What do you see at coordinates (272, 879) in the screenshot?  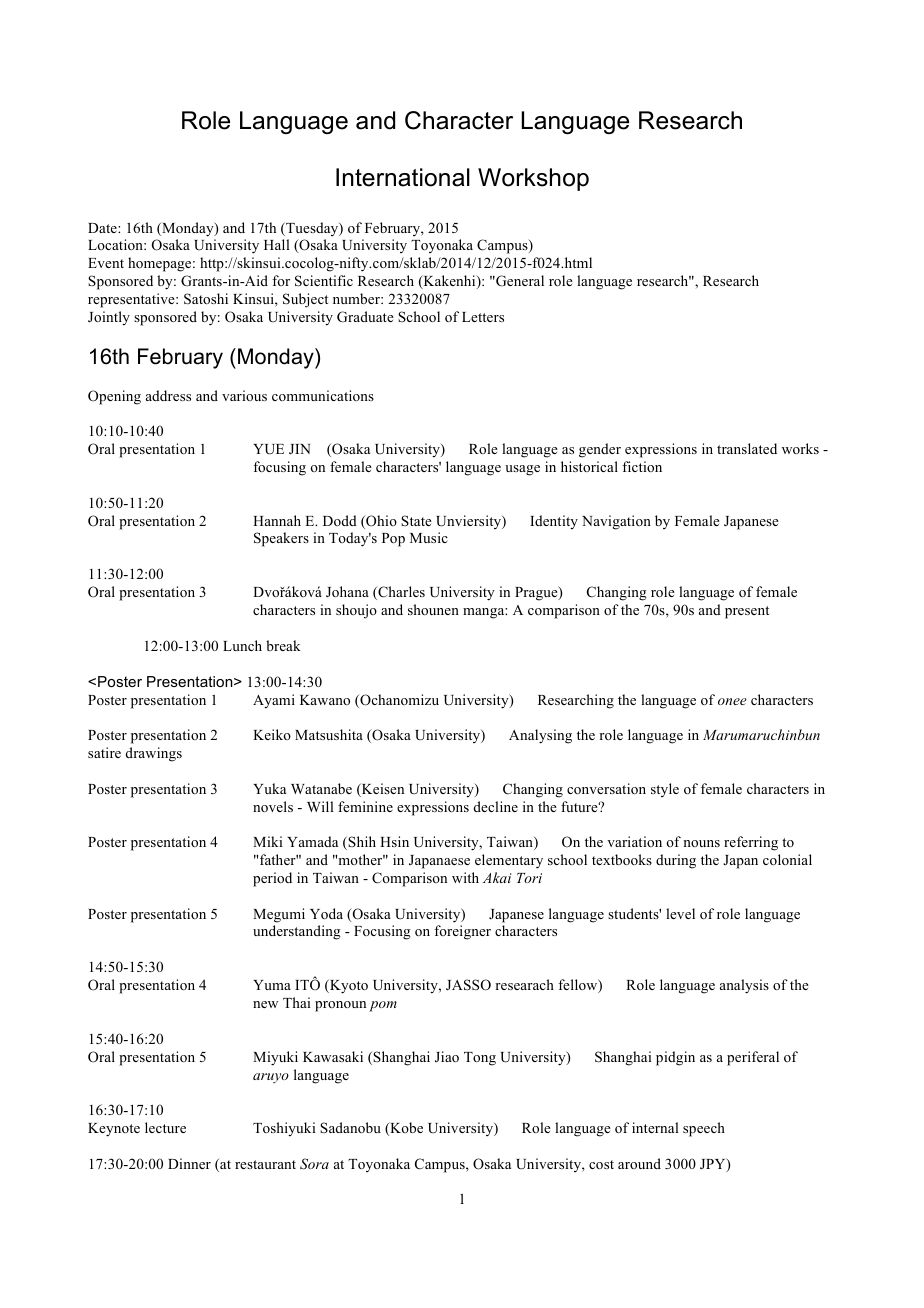 I see `period` at bounding box center [272, 879].
